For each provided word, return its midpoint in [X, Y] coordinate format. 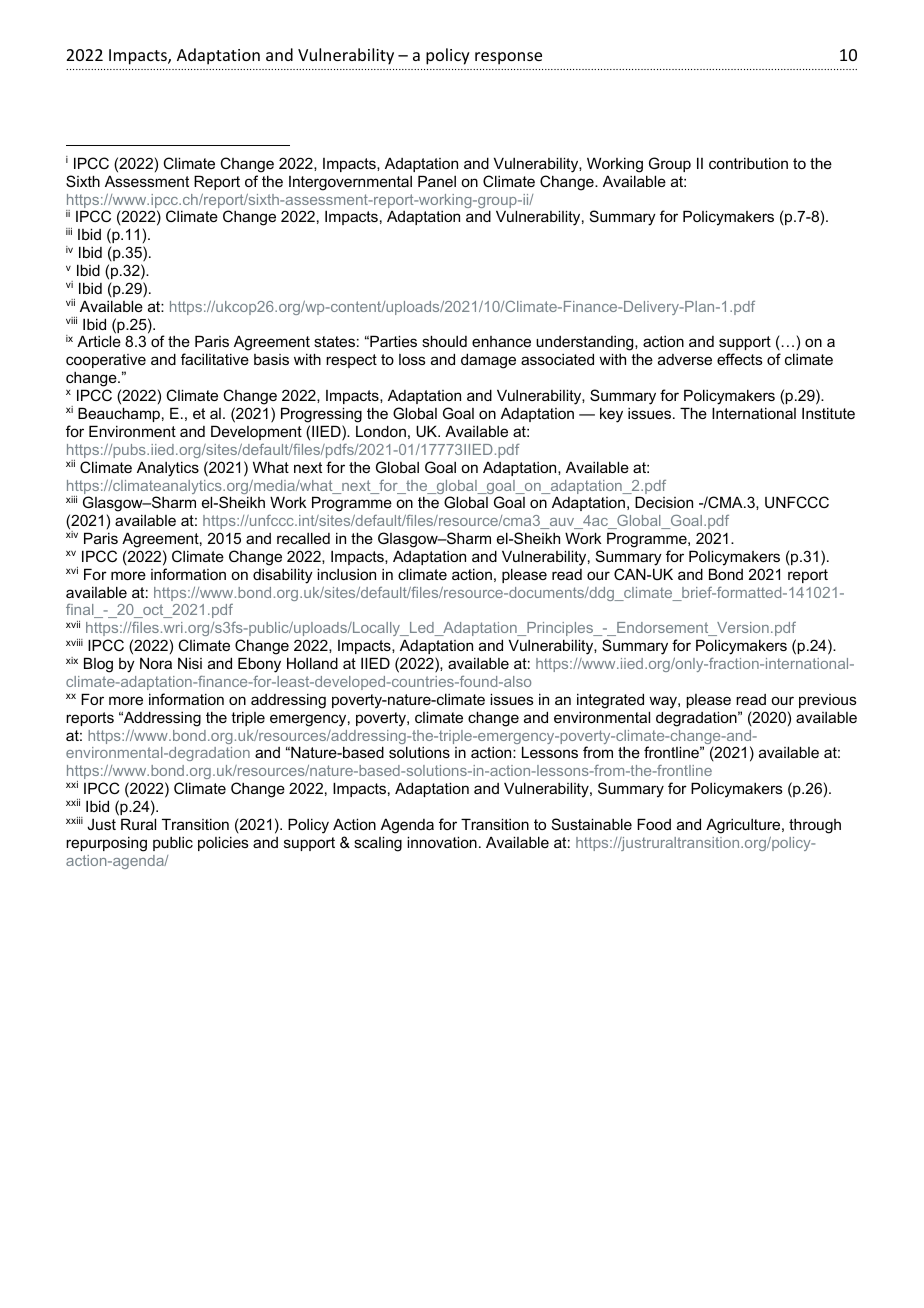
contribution [748, 163]
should [444, 341]
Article [99, 341]
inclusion [346, 574]
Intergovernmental [350, 183]
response [508, 58]
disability [283, 576]
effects [740, 359]
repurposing [106, 844]
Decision [664, 502]
